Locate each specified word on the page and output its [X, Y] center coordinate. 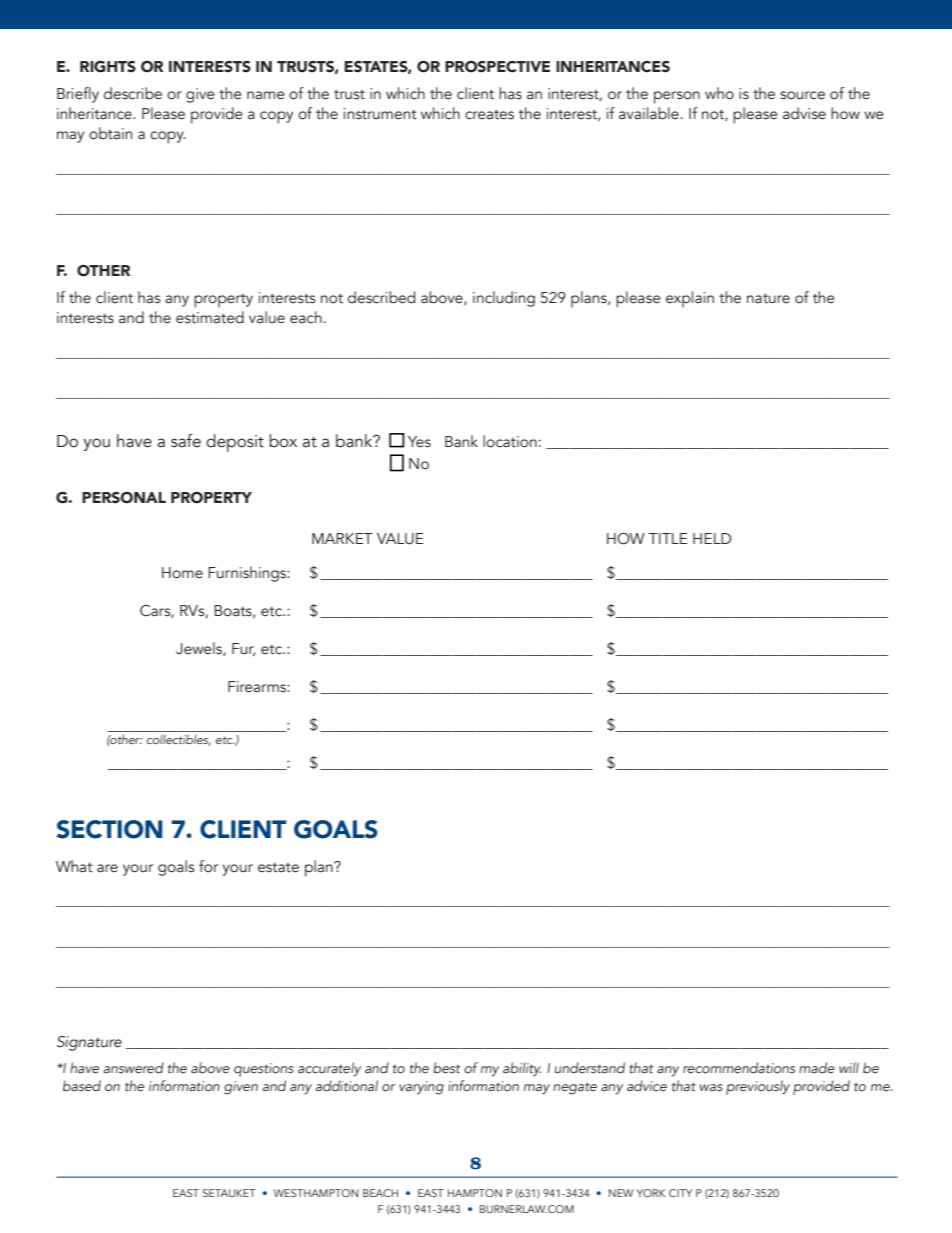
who [719, 93]
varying [421, 1088]
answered [134, 1067]
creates [489, 115]
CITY [680, 1193]
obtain [110, 133]
